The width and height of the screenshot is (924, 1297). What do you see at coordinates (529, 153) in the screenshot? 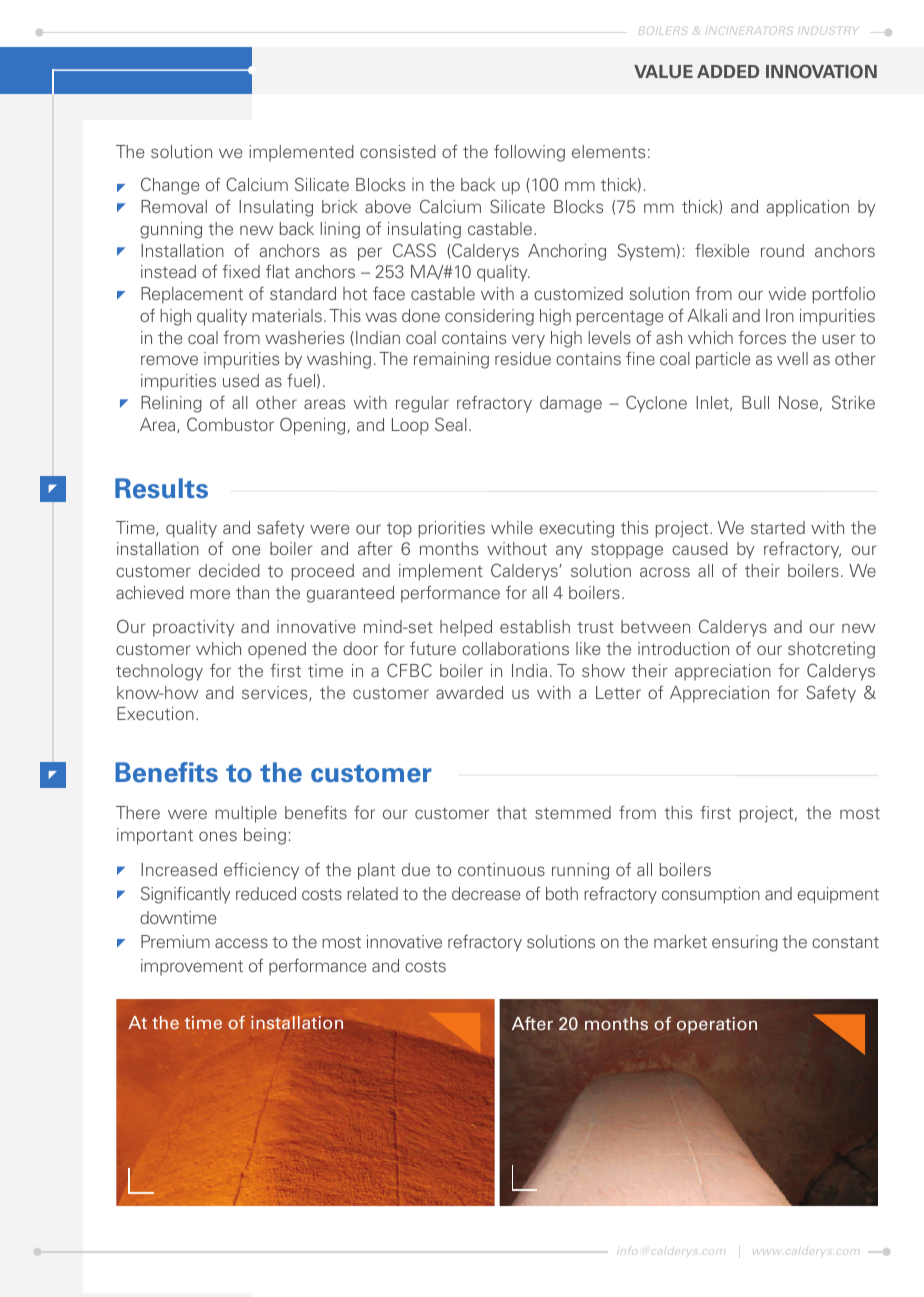
I see `following` at bounding box center [529, 153].
